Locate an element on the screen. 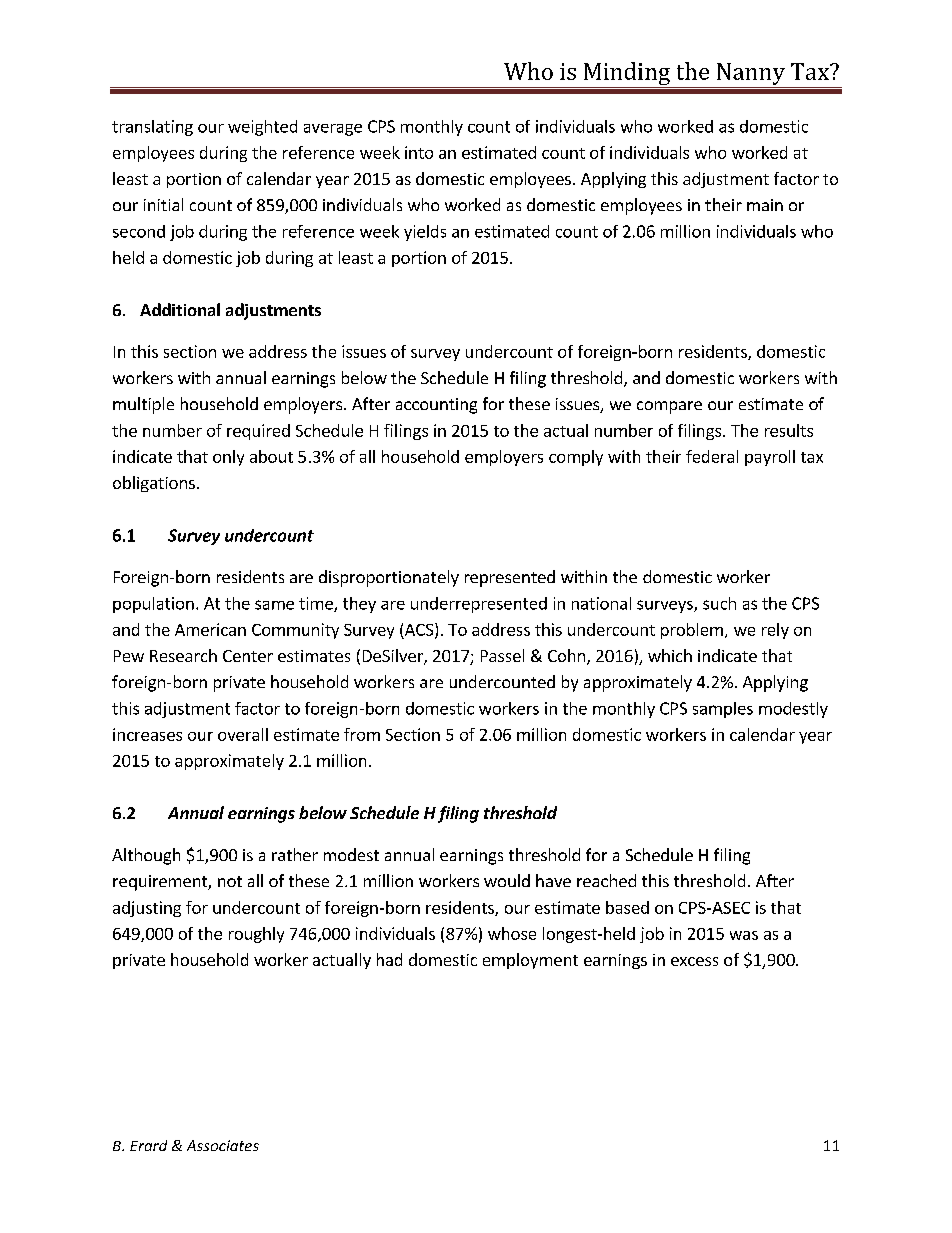 The image size is (952, 1233). was is located at coordinates (744, 935).
